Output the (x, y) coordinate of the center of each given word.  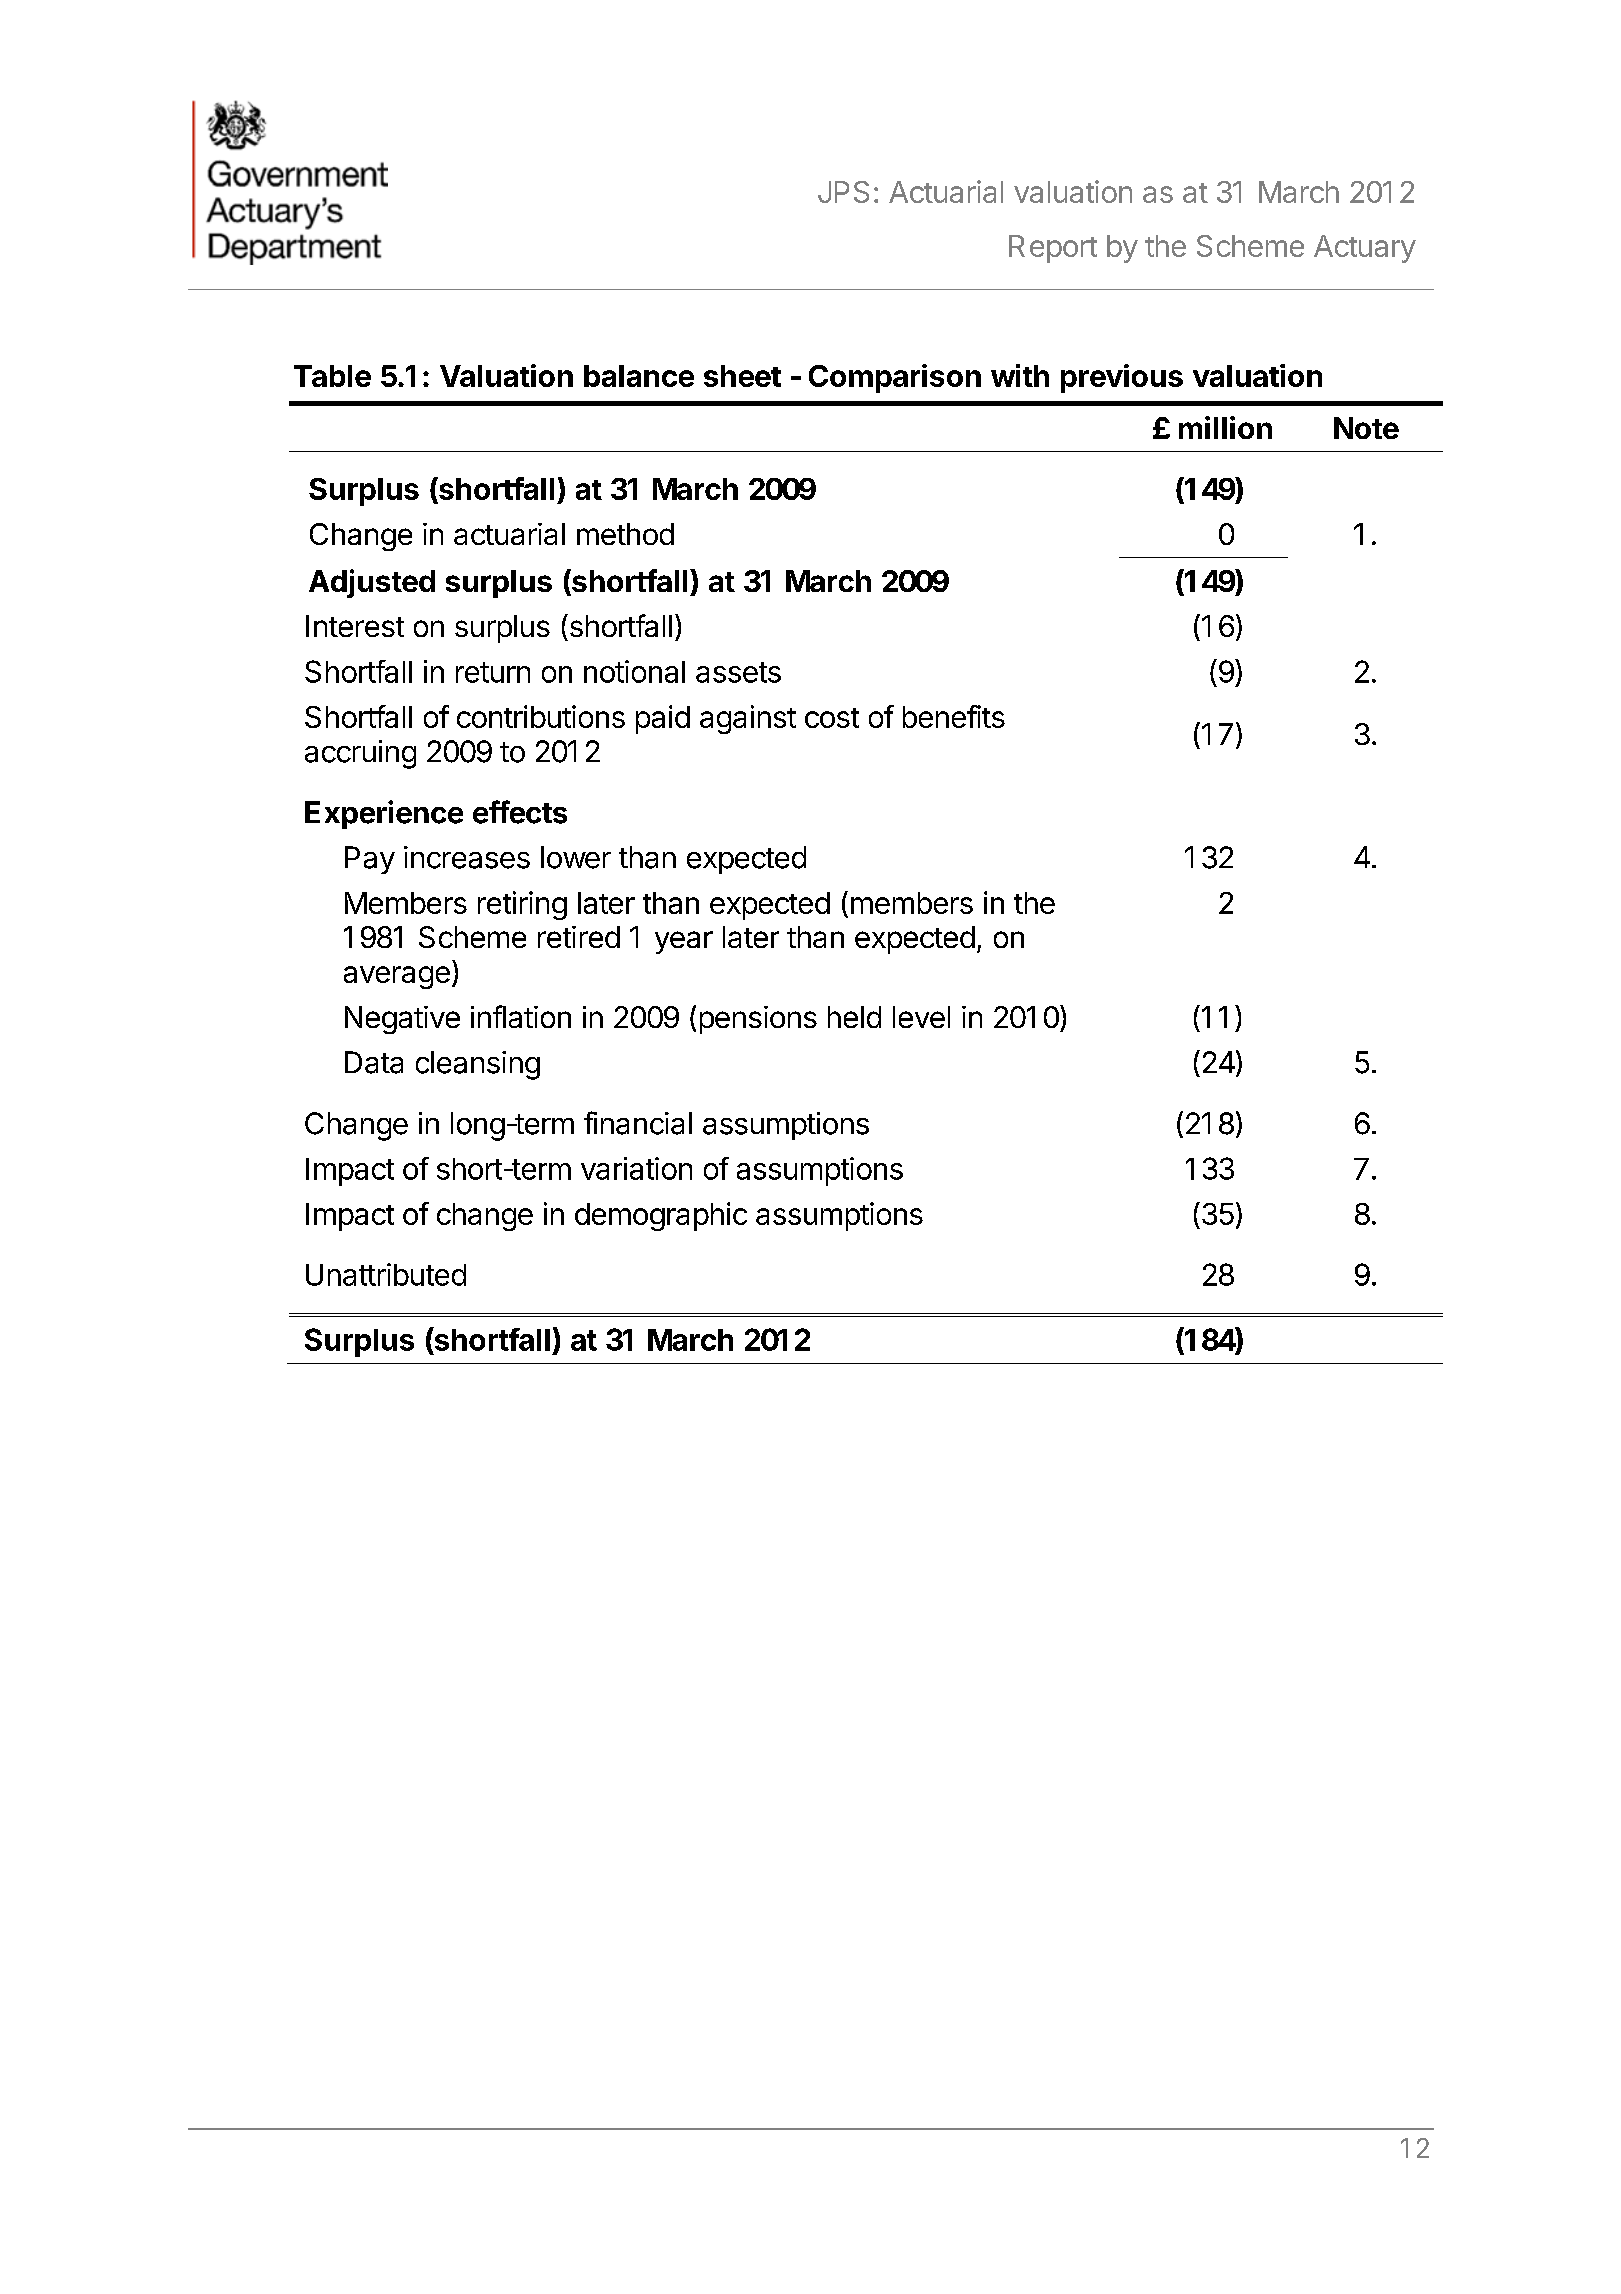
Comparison (895, 378)
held (854, 1017)
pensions (758, 1020)
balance (639, 376)
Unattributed (386, 1274)
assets (738, 672)
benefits (954, 716)
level (921, 1017)
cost (832, 718)
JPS (843, 192)
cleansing (478, 1065)
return (493, 672)
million (1225, 427)
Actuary (1365, 249)
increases (467, 857)
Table (332, 376)
